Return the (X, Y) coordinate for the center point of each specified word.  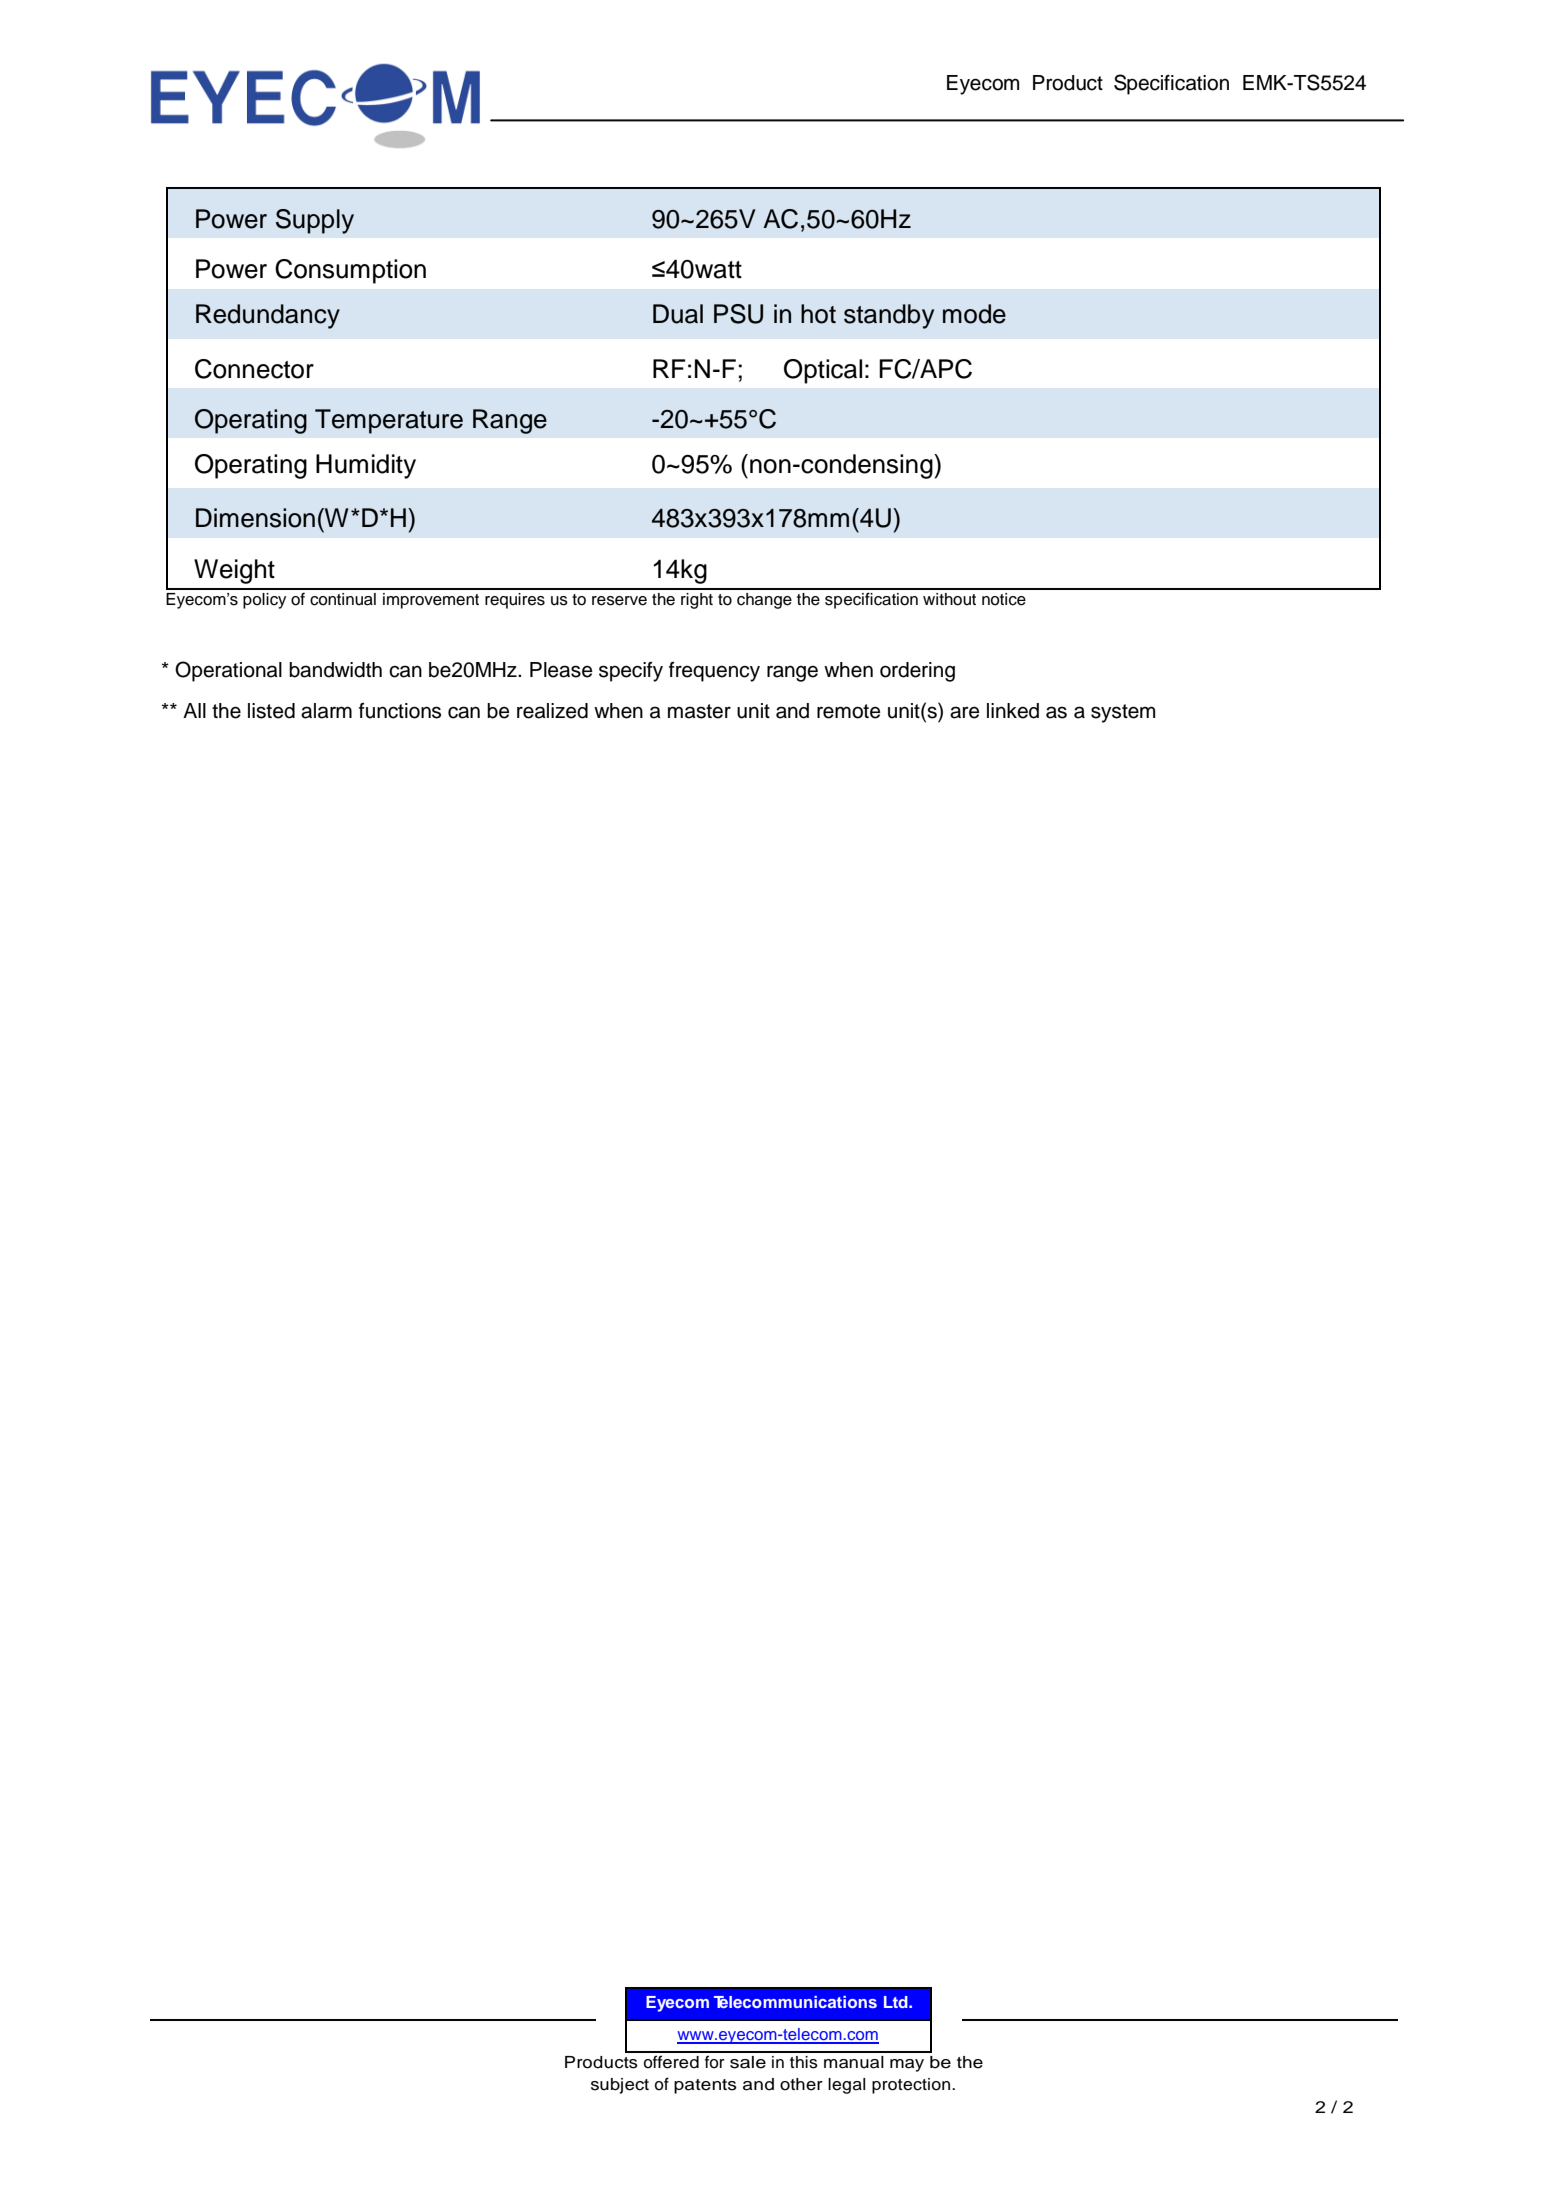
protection (912, 2086)
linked (1013, 711)
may (907, 2065)
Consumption (350, 271)
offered (671, 2062)
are (965, 712)
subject (620, 2086)
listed (271, 711)
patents (705, 2086)
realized (552, 711)
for (715, 2062)
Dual (678, 314)
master (699, 711)
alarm (326, 711)
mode (974, 314)
